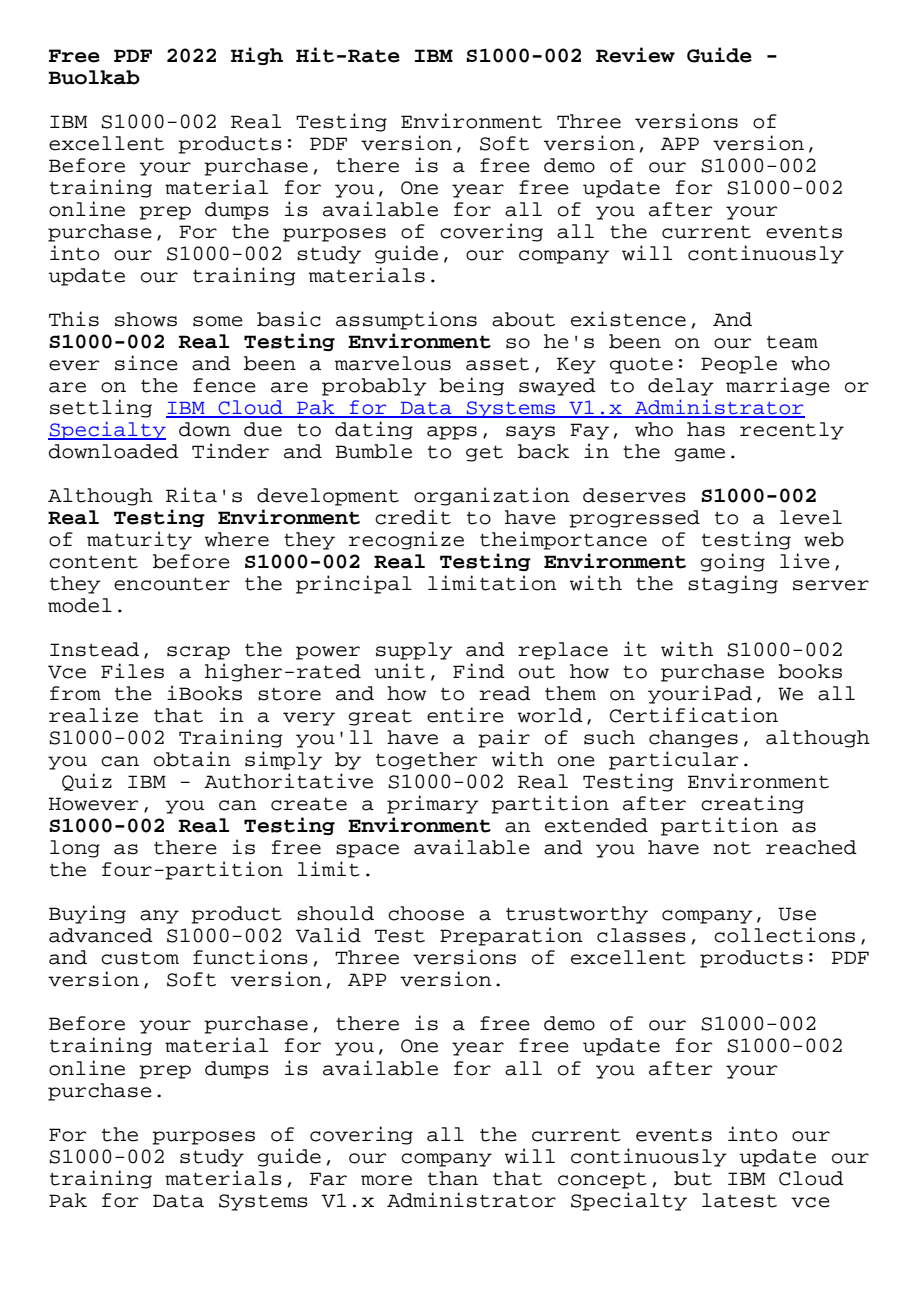 This screenshot has width=924, height=1308. I want to click on than, so click(453, 1178).
